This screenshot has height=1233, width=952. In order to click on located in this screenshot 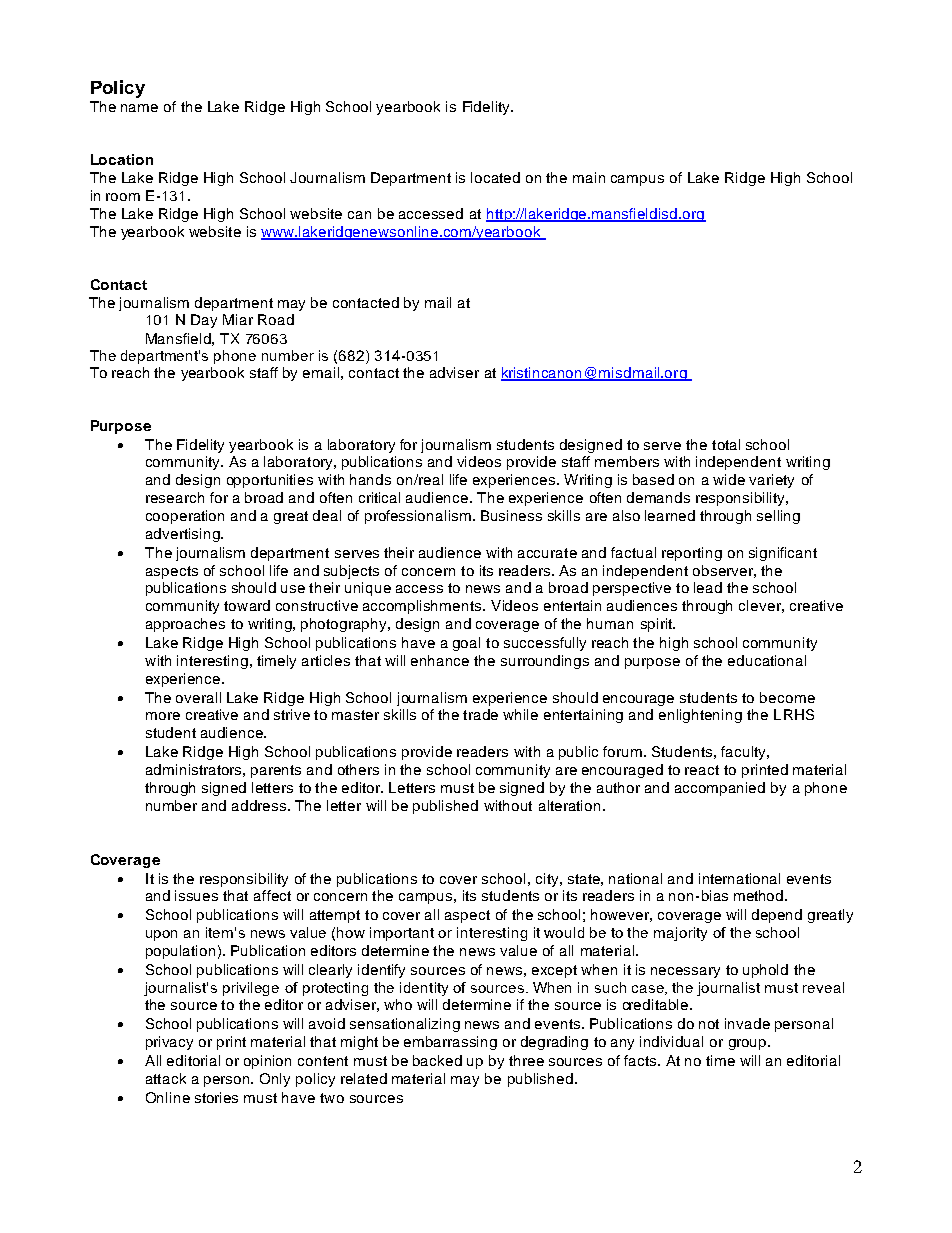, I will do `click(495, 177)`.
